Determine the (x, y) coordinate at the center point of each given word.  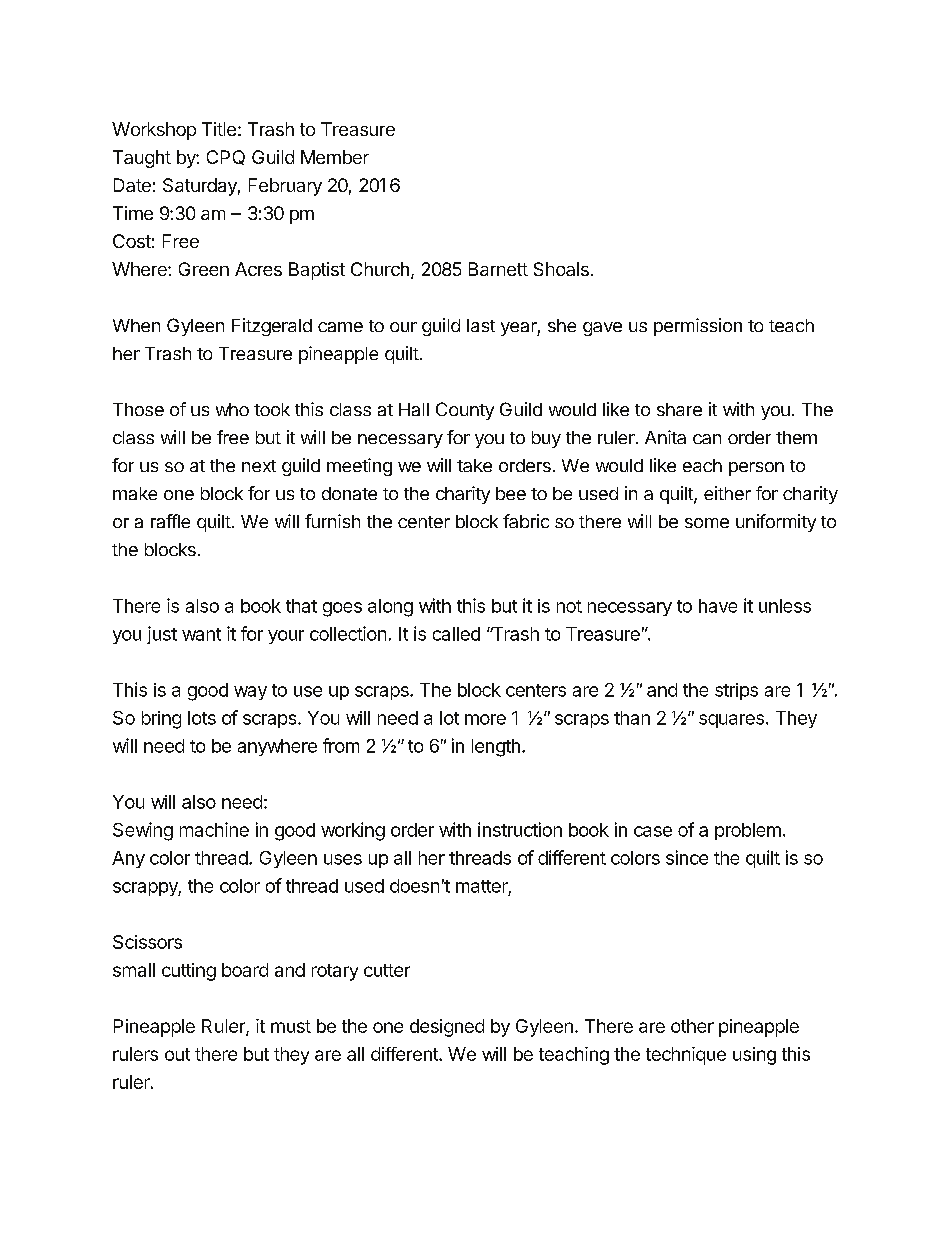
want (201, 634)
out (177, 1054)
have (718, 606)
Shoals (561, 269)
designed (447, 1028)
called (456, 634)
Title (219, 129)
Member (335, 157)
